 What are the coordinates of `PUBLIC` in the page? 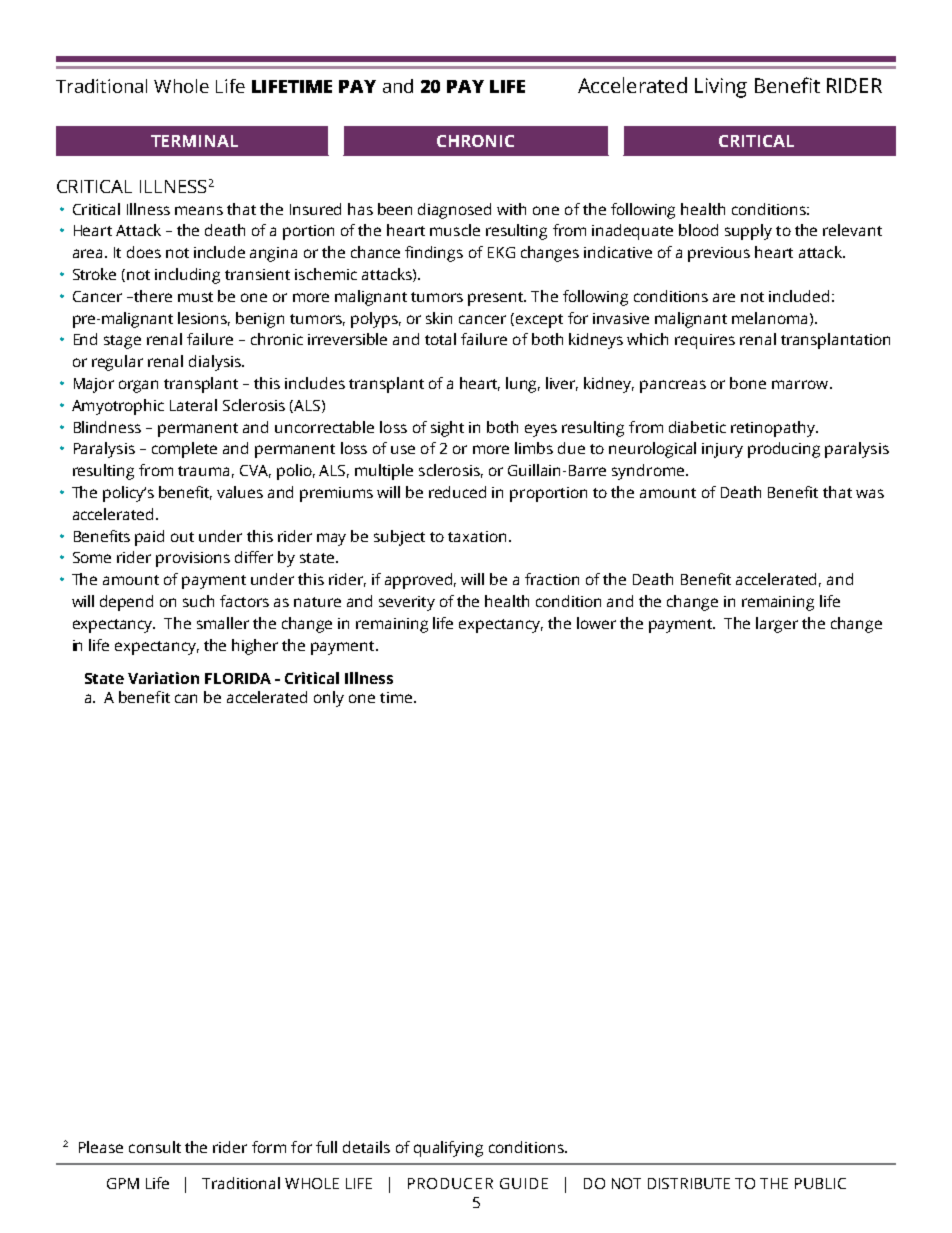 It's located at (820, 1183).
